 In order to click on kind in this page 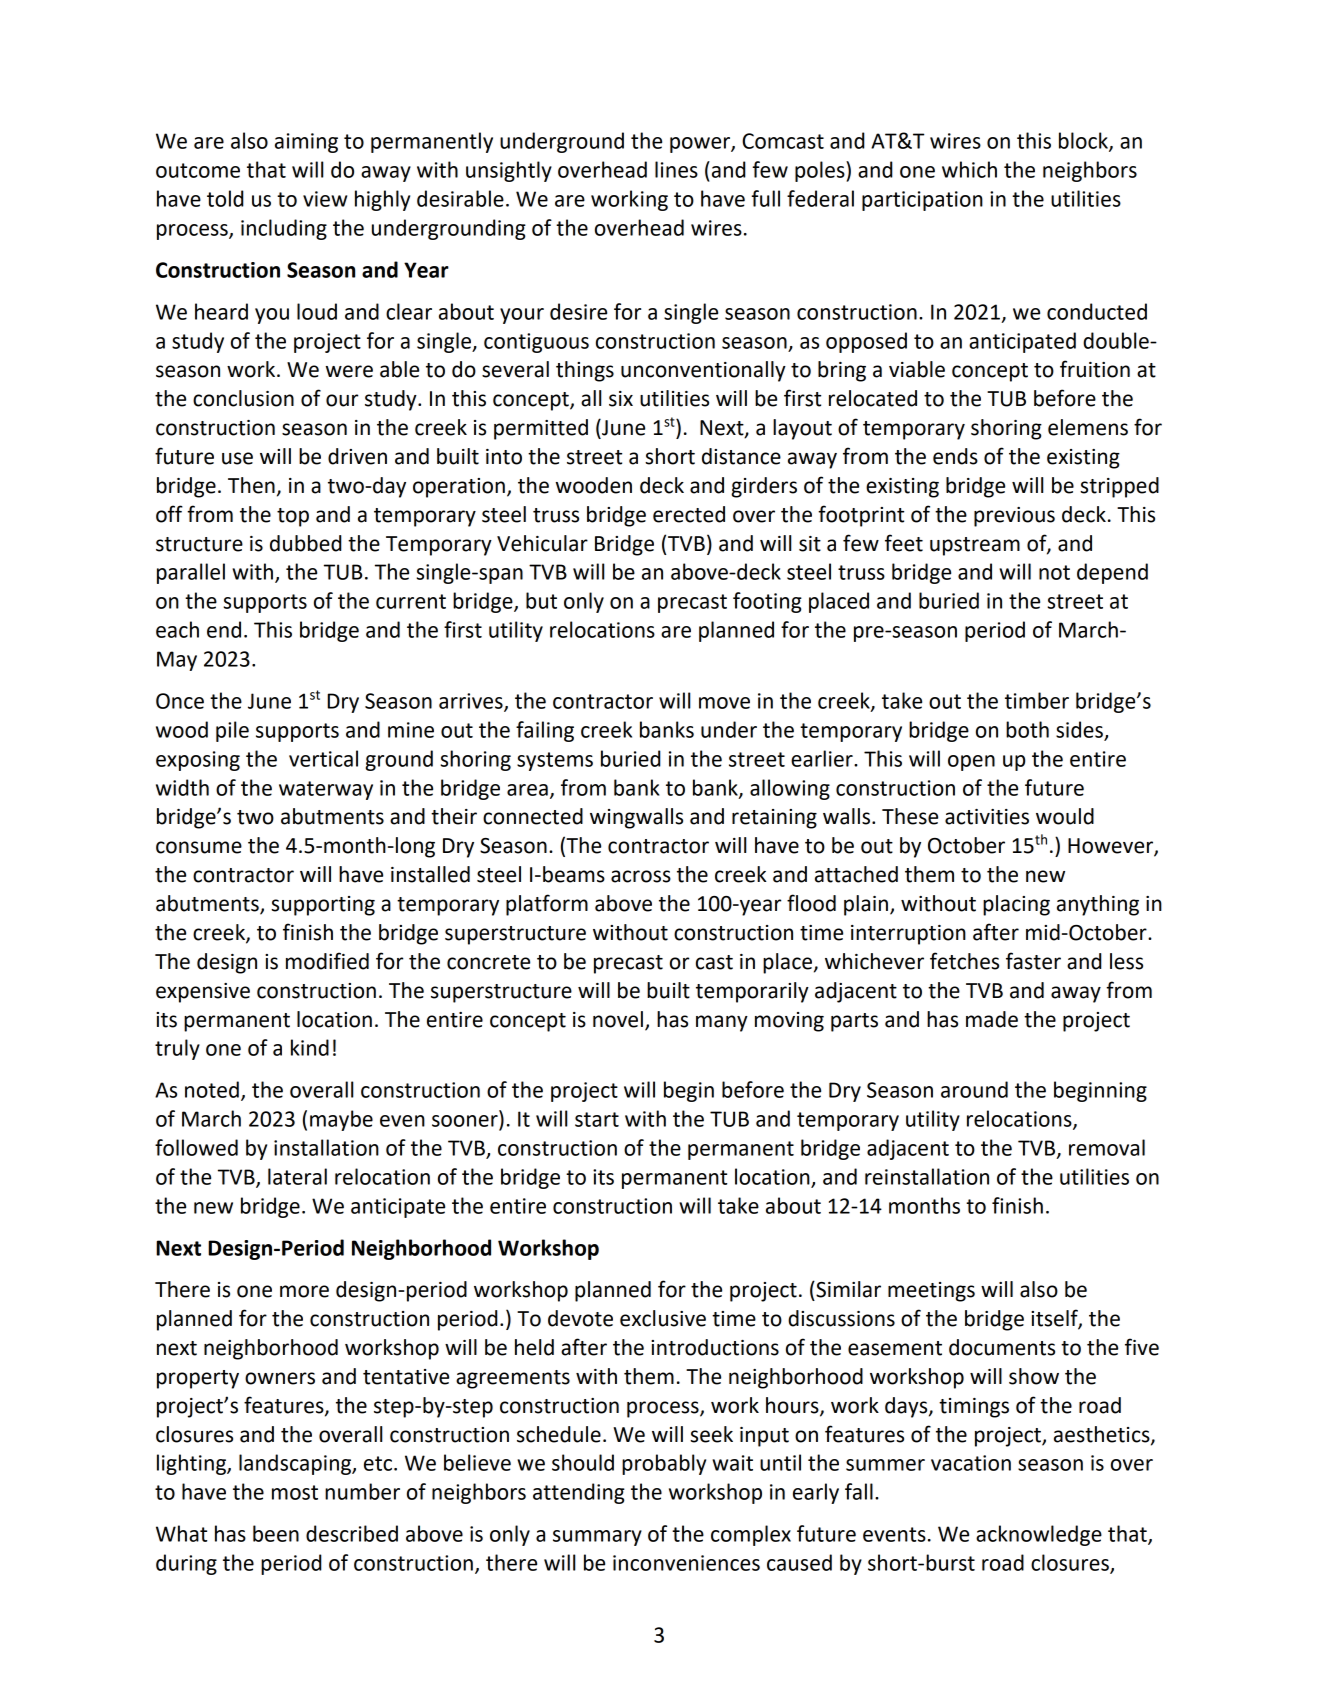, I will do `click(310, 1047)`.
